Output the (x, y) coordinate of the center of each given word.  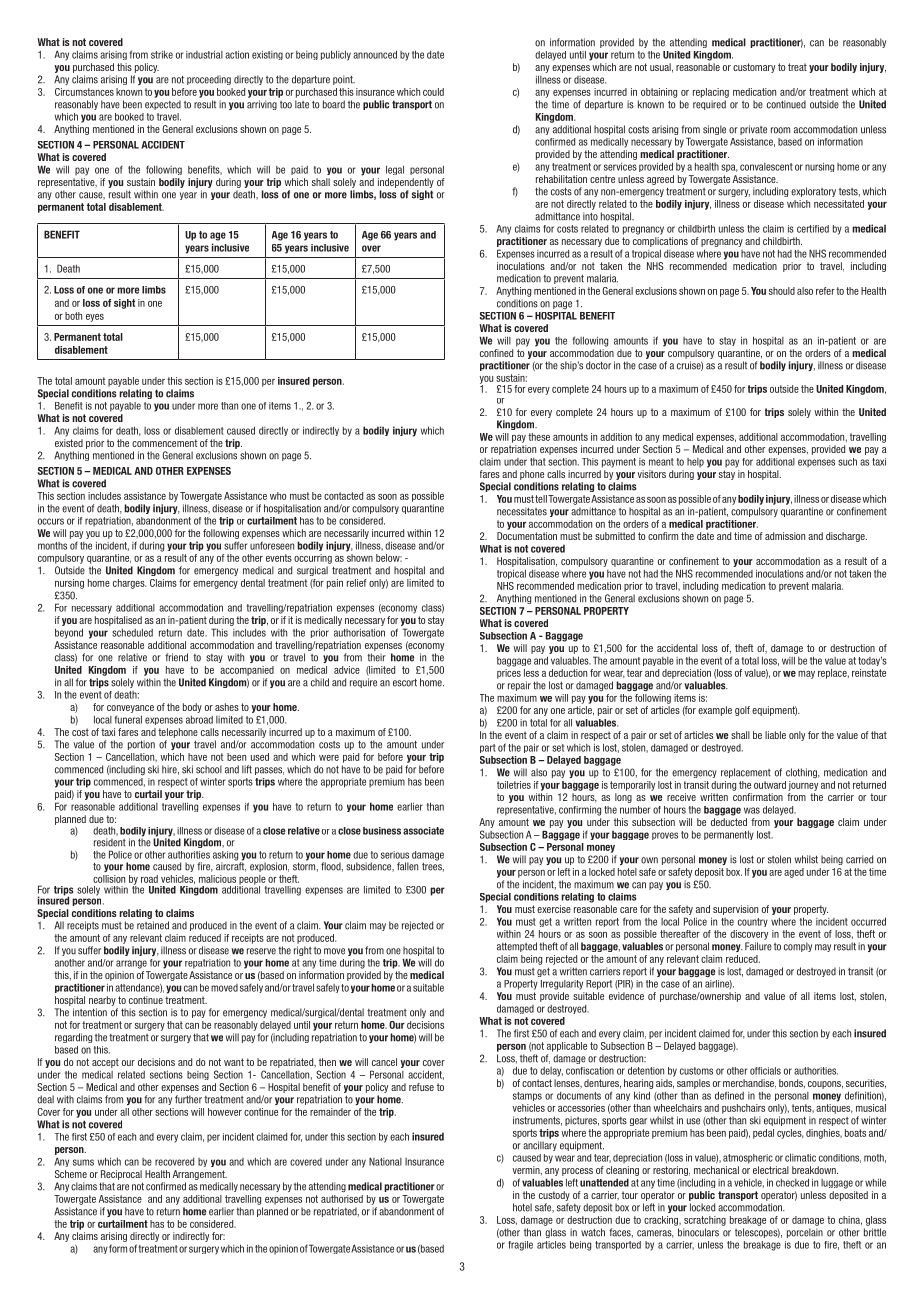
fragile (520, 1246)
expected (163, 105)
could (433, 92)
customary (754, 68)
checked (792, 1182)
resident (110, 842)
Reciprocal (121, 1175)
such (847, 462)
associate (423, 831)
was (752, 810)
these (539, 437)
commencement (164, 443)
